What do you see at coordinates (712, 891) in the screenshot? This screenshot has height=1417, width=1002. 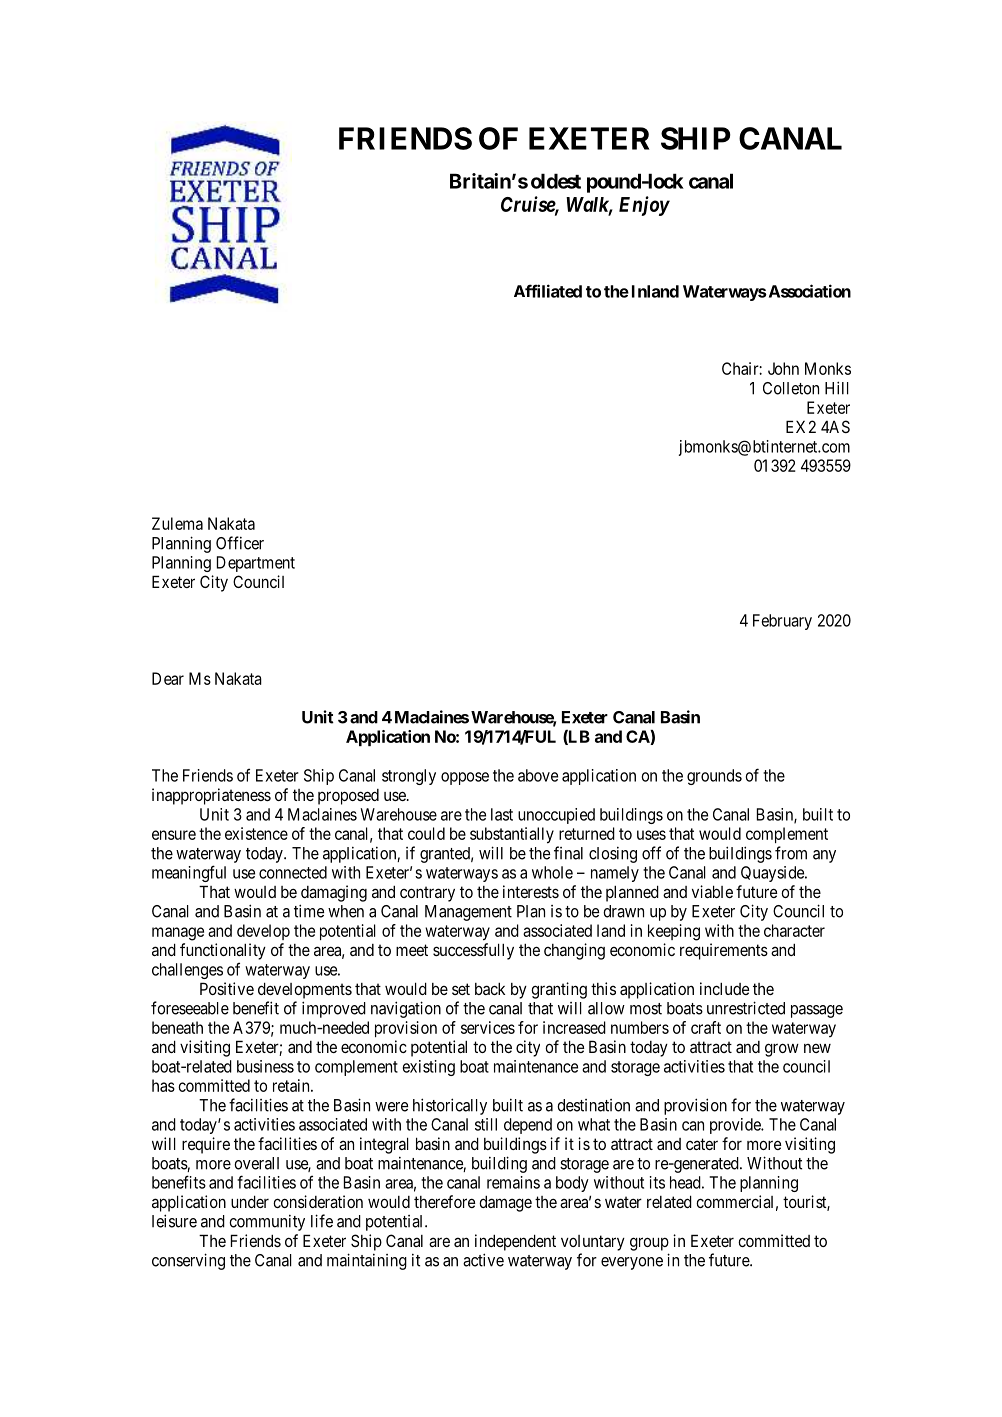 I see `viable` at bounding box center [712, 891].
